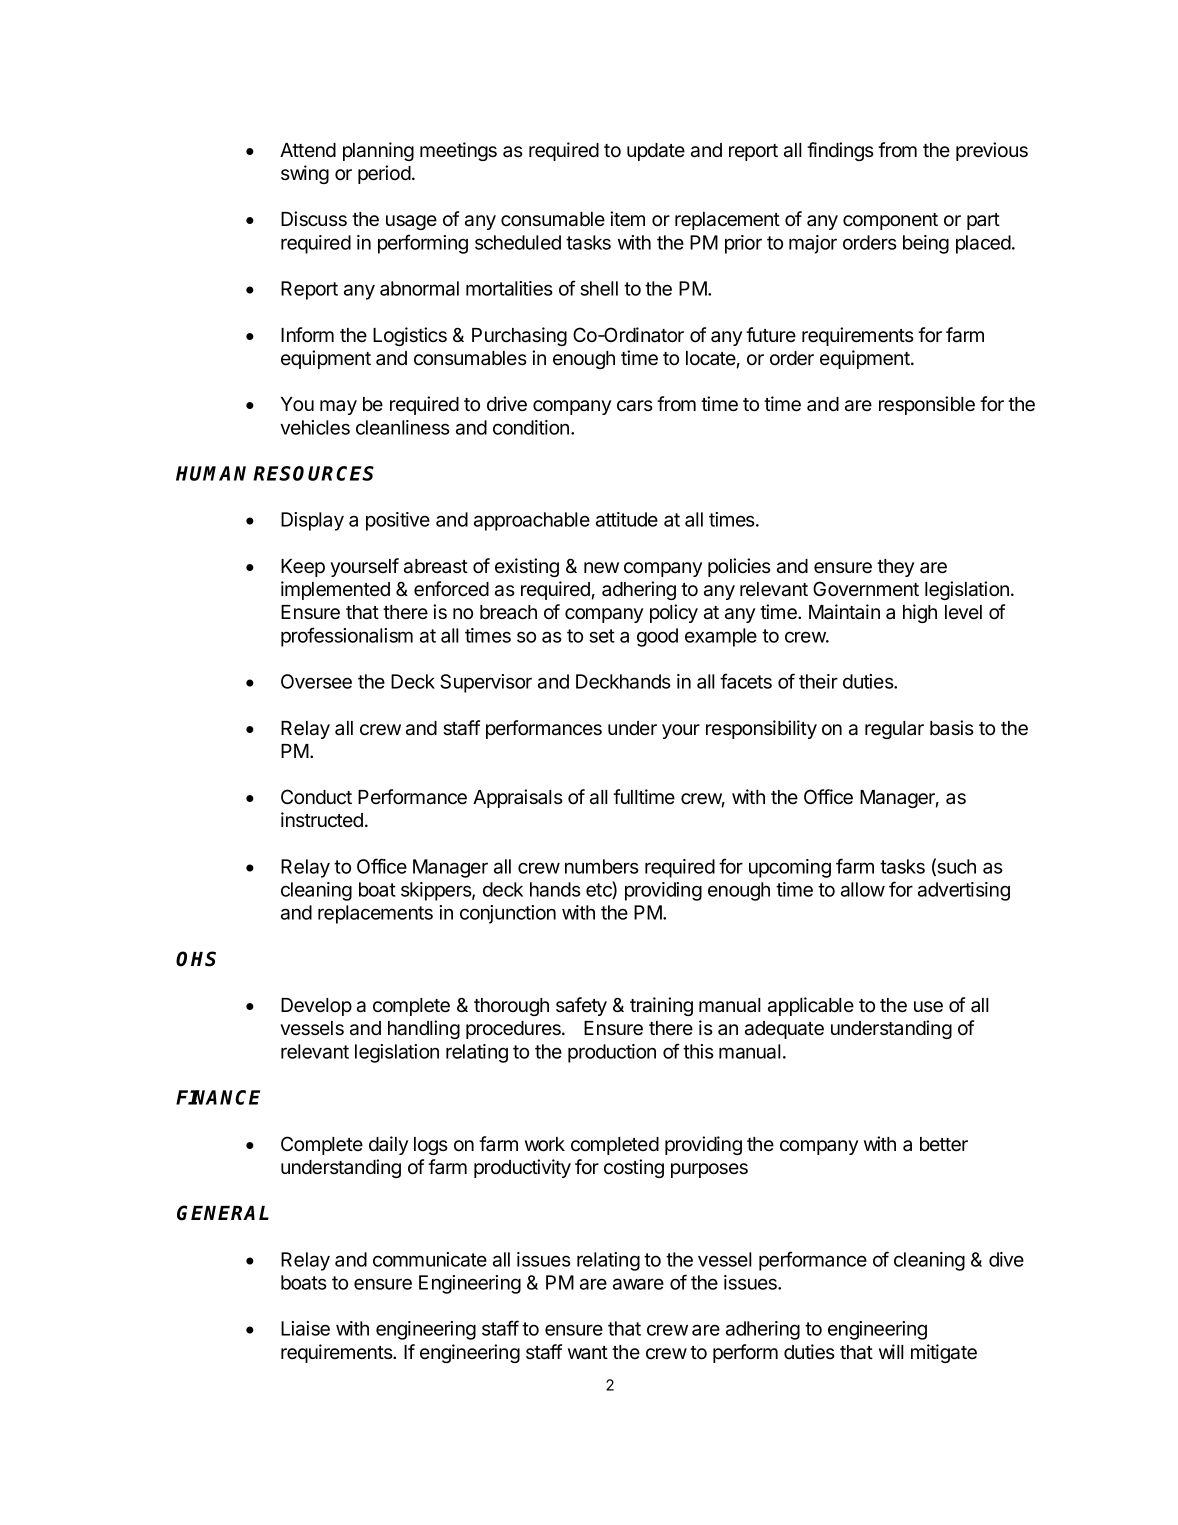 This document has height=1525, width=1178. Describe the element at coordinates (627, 219) in the document. I see `item` at that location.
